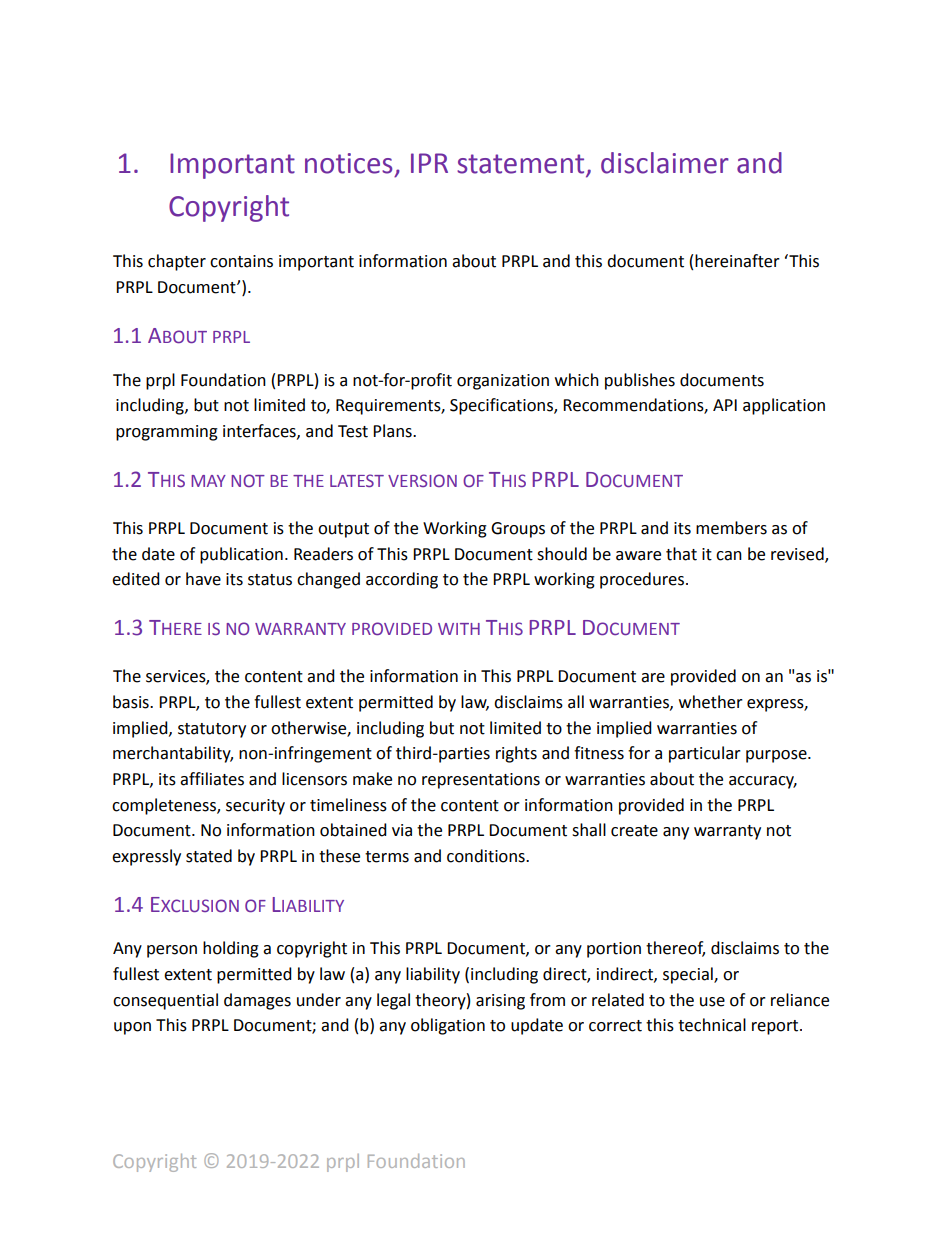 The width and height of the image is (952, 1233). What do you see at coordinates (257, 1001) in the image?
I see `damages` at bounding box center [257, 1001].
